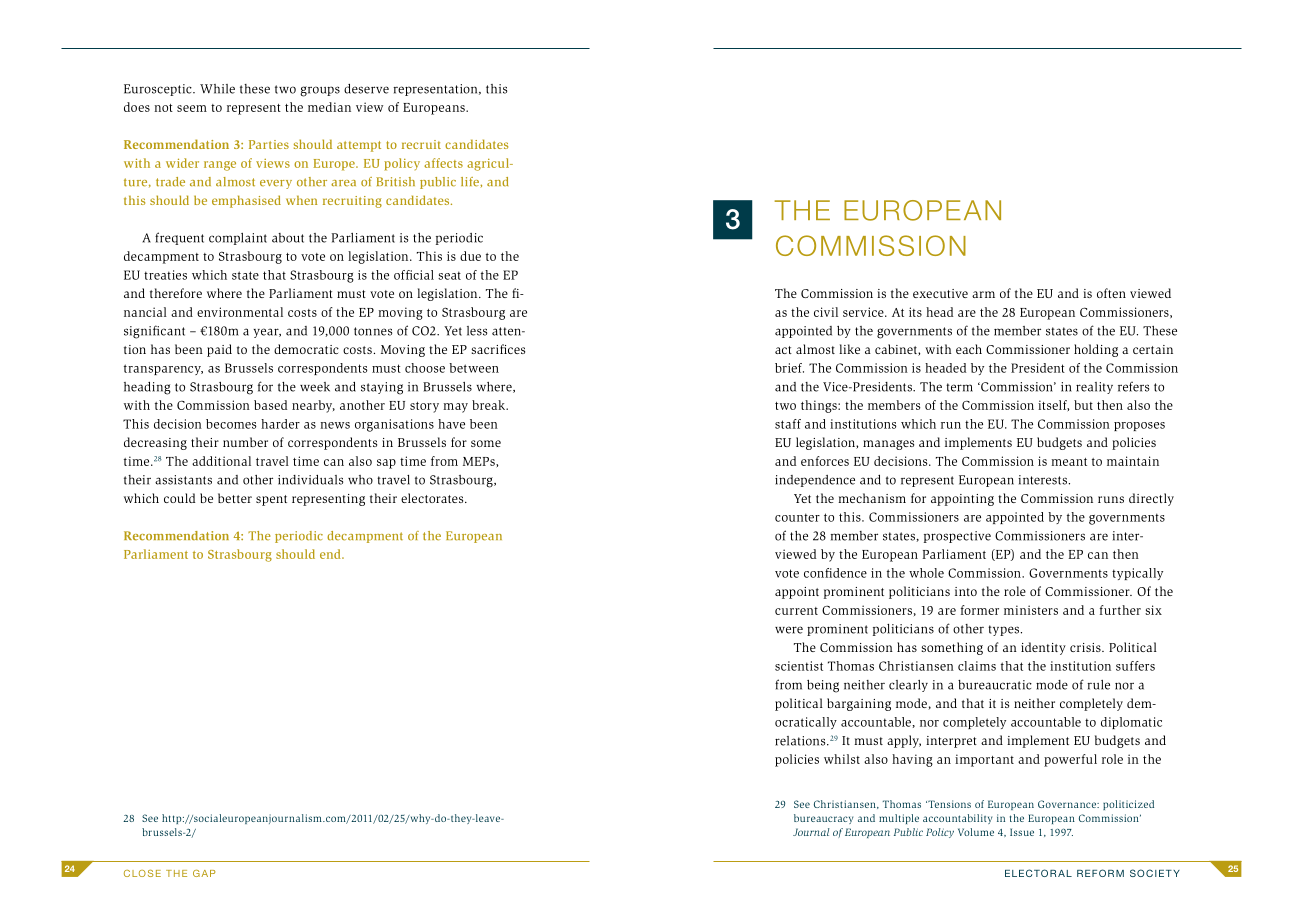  What do you see at coordinates (815, 481) in the screenshot?
I see `independence` at bounding box center [815, 481].
